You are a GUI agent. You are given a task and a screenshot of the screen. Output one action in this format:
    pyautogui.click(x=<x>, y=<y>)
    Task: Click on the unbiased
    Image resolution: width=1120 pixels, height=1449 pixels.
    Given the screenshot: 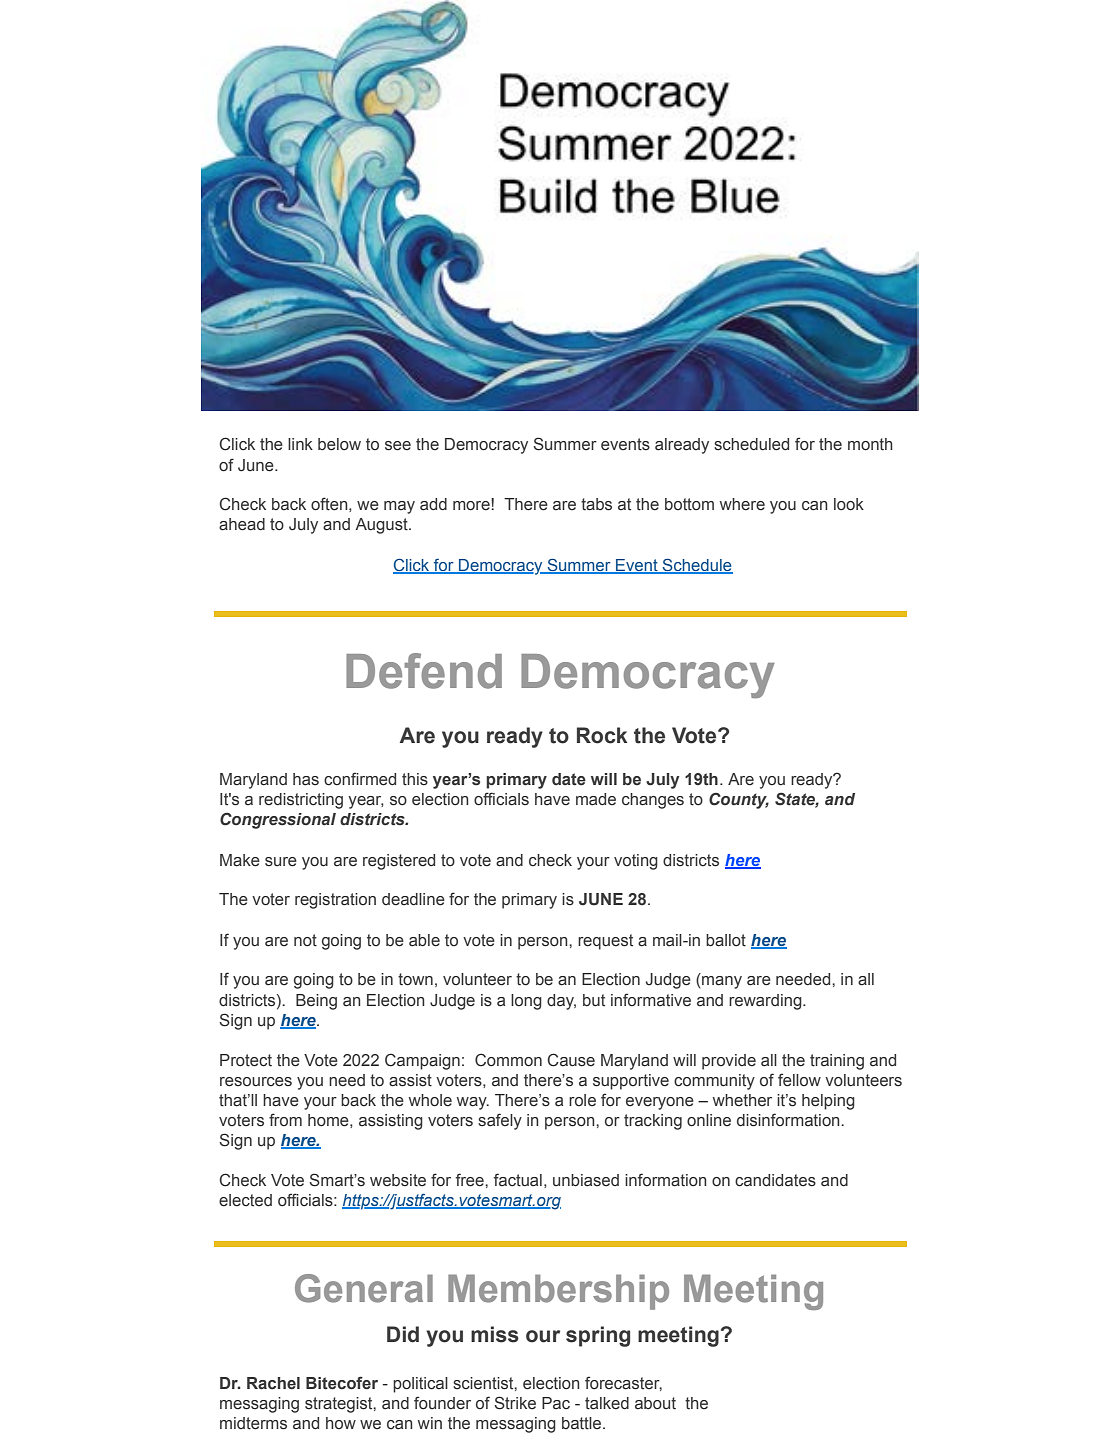 What is the action you would take?
    pyautogui.click(x=586, y=1180)
